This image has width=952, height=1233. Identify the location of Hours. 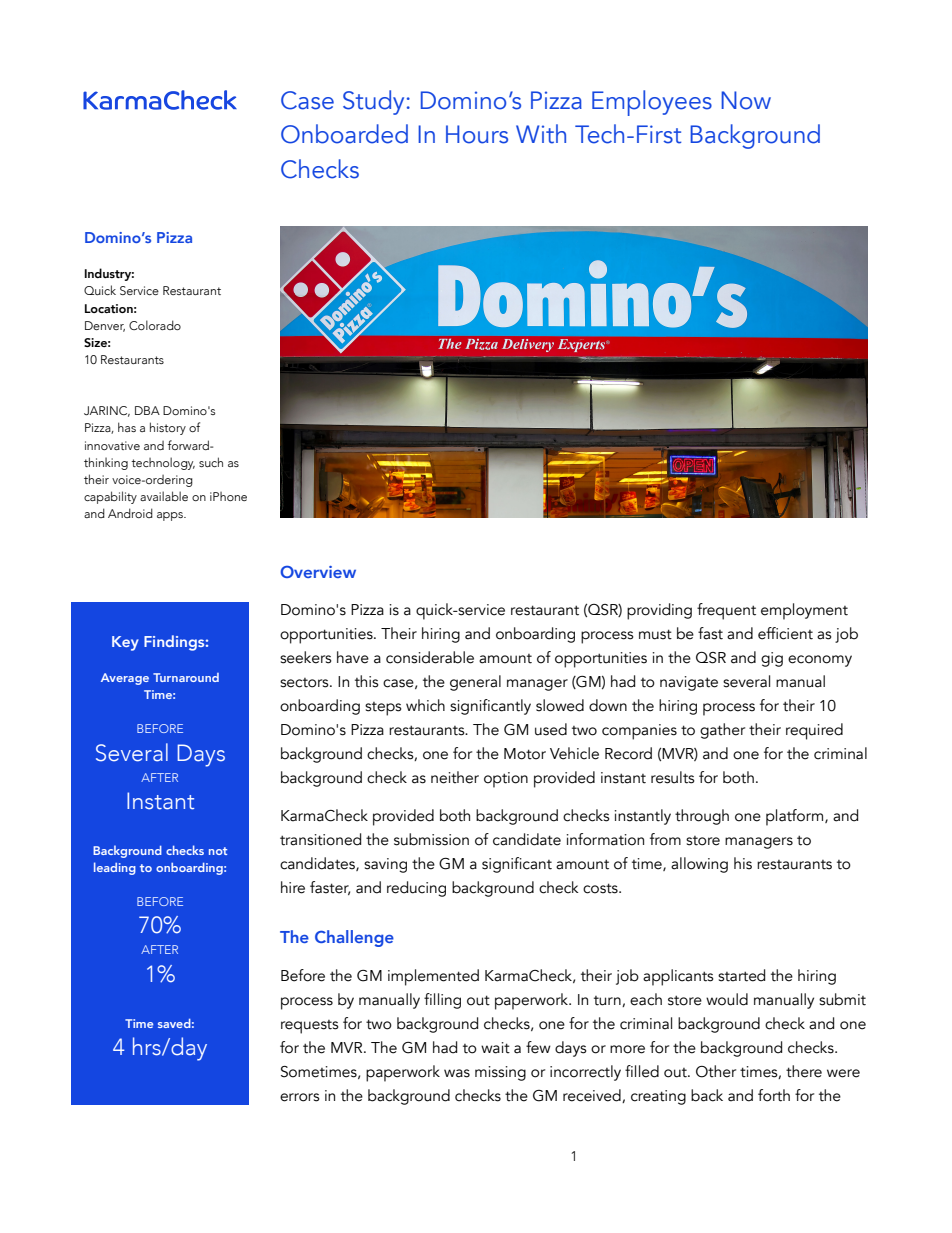
(477, 134).
